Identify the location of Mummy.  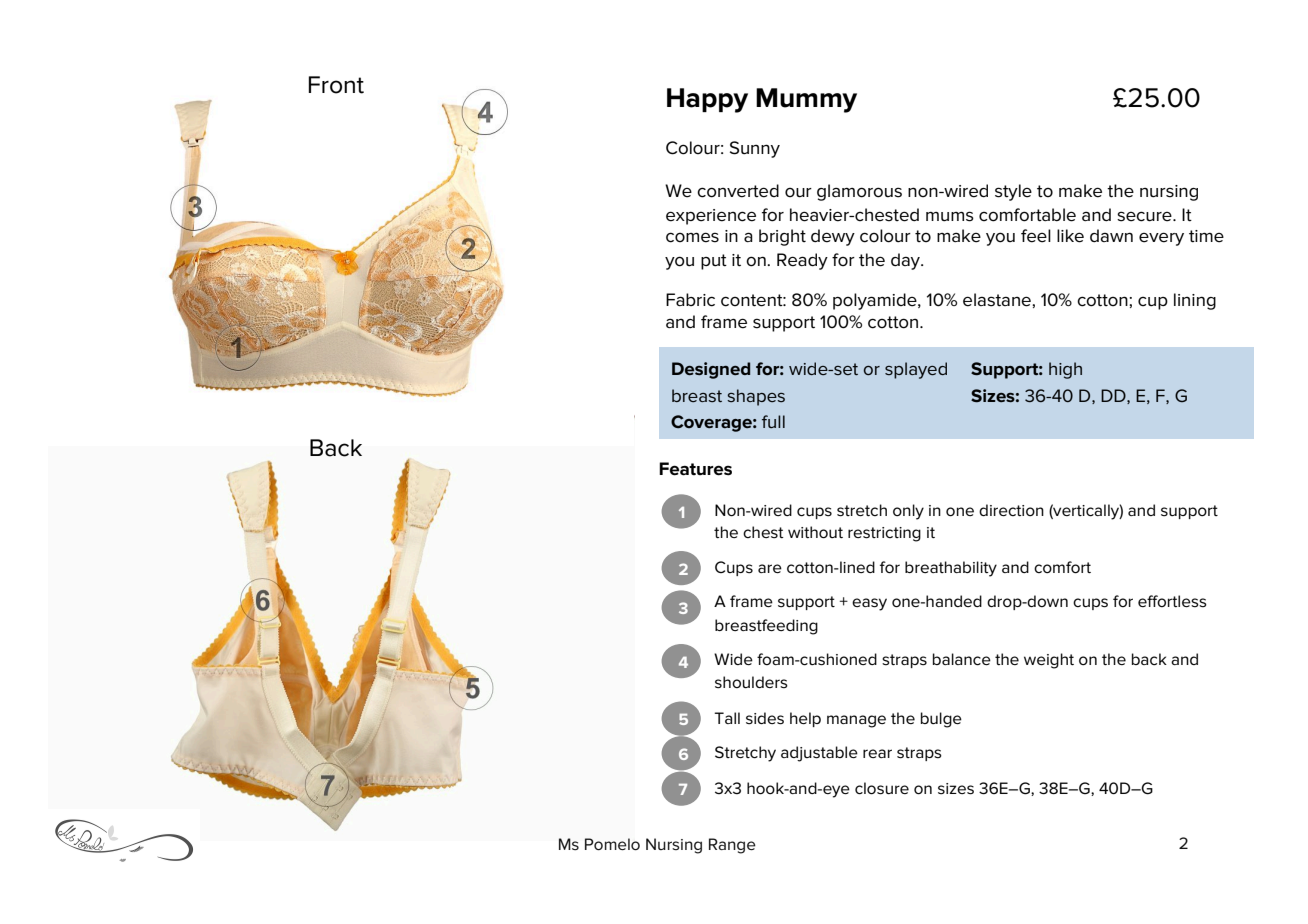
(806, 100).
